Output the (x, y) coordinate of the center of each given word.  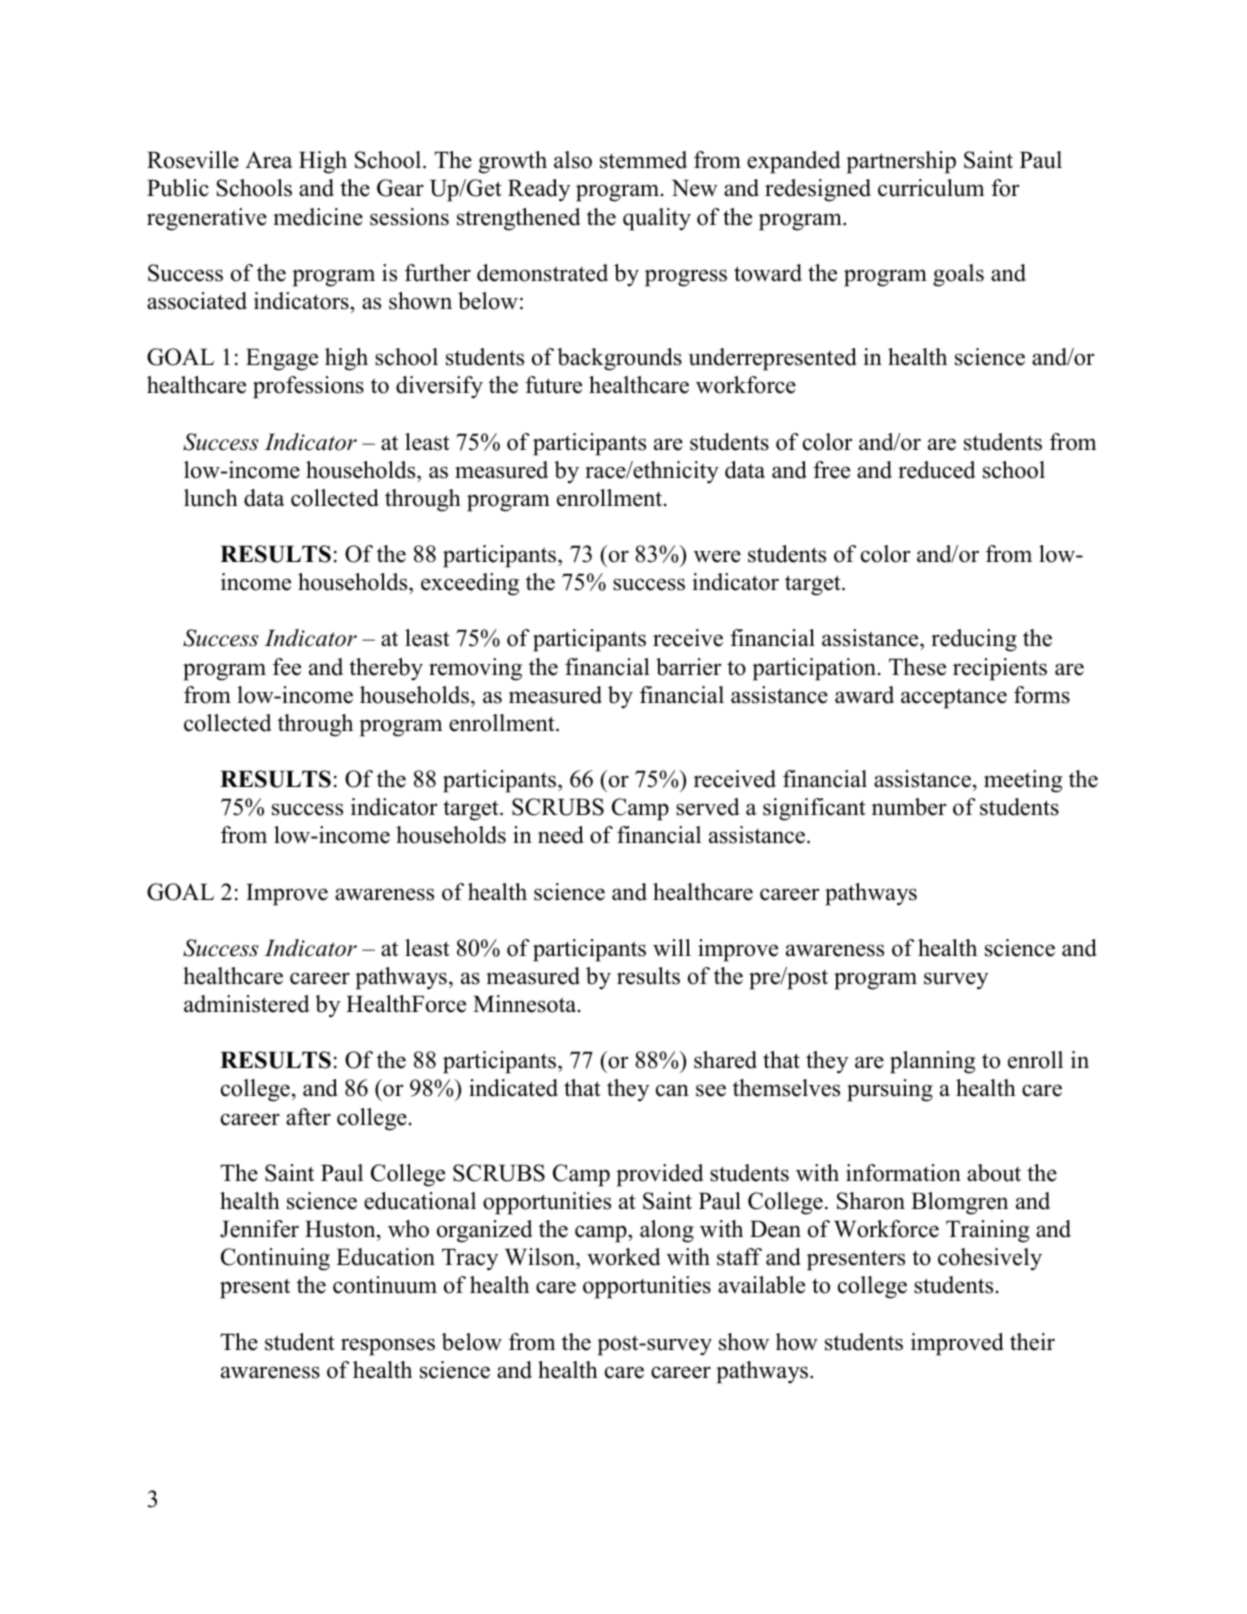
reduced (936, 470)
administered (246, 1004)
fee (287, 667)
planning (932, 1062)
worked (623, 1257)
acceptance (954, 698)
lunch (211, 498)
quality (657, 219)
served (707, 807)
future (553, 385)
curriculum (931, 188)
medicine (318, 217)
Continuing (275, 1259)
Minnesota (526, 1004)
